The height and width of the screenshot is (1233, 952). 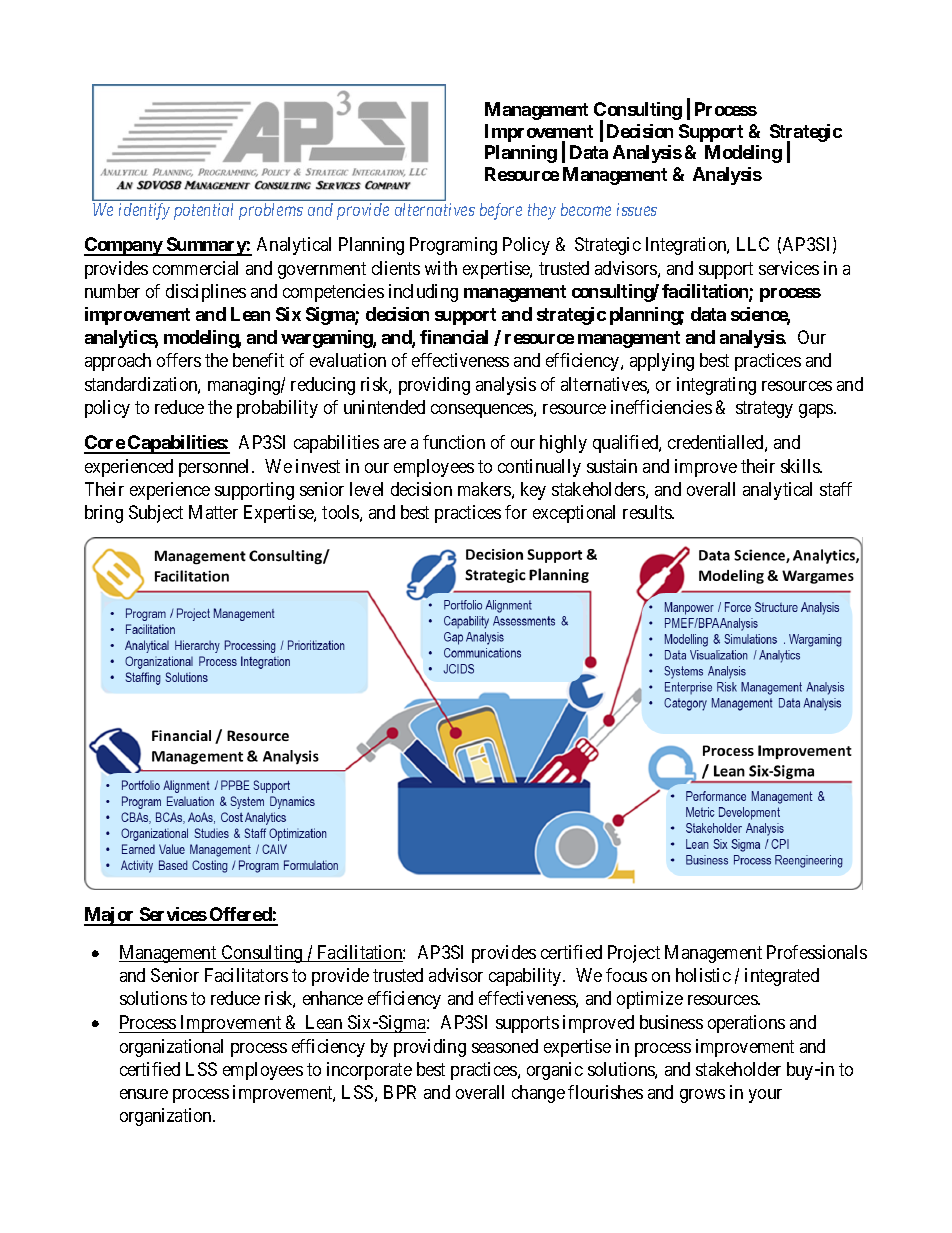 What do you see at coordinates (453, 246) in the screenshot?
I see `Programing` at bounding box center [453, 246].
